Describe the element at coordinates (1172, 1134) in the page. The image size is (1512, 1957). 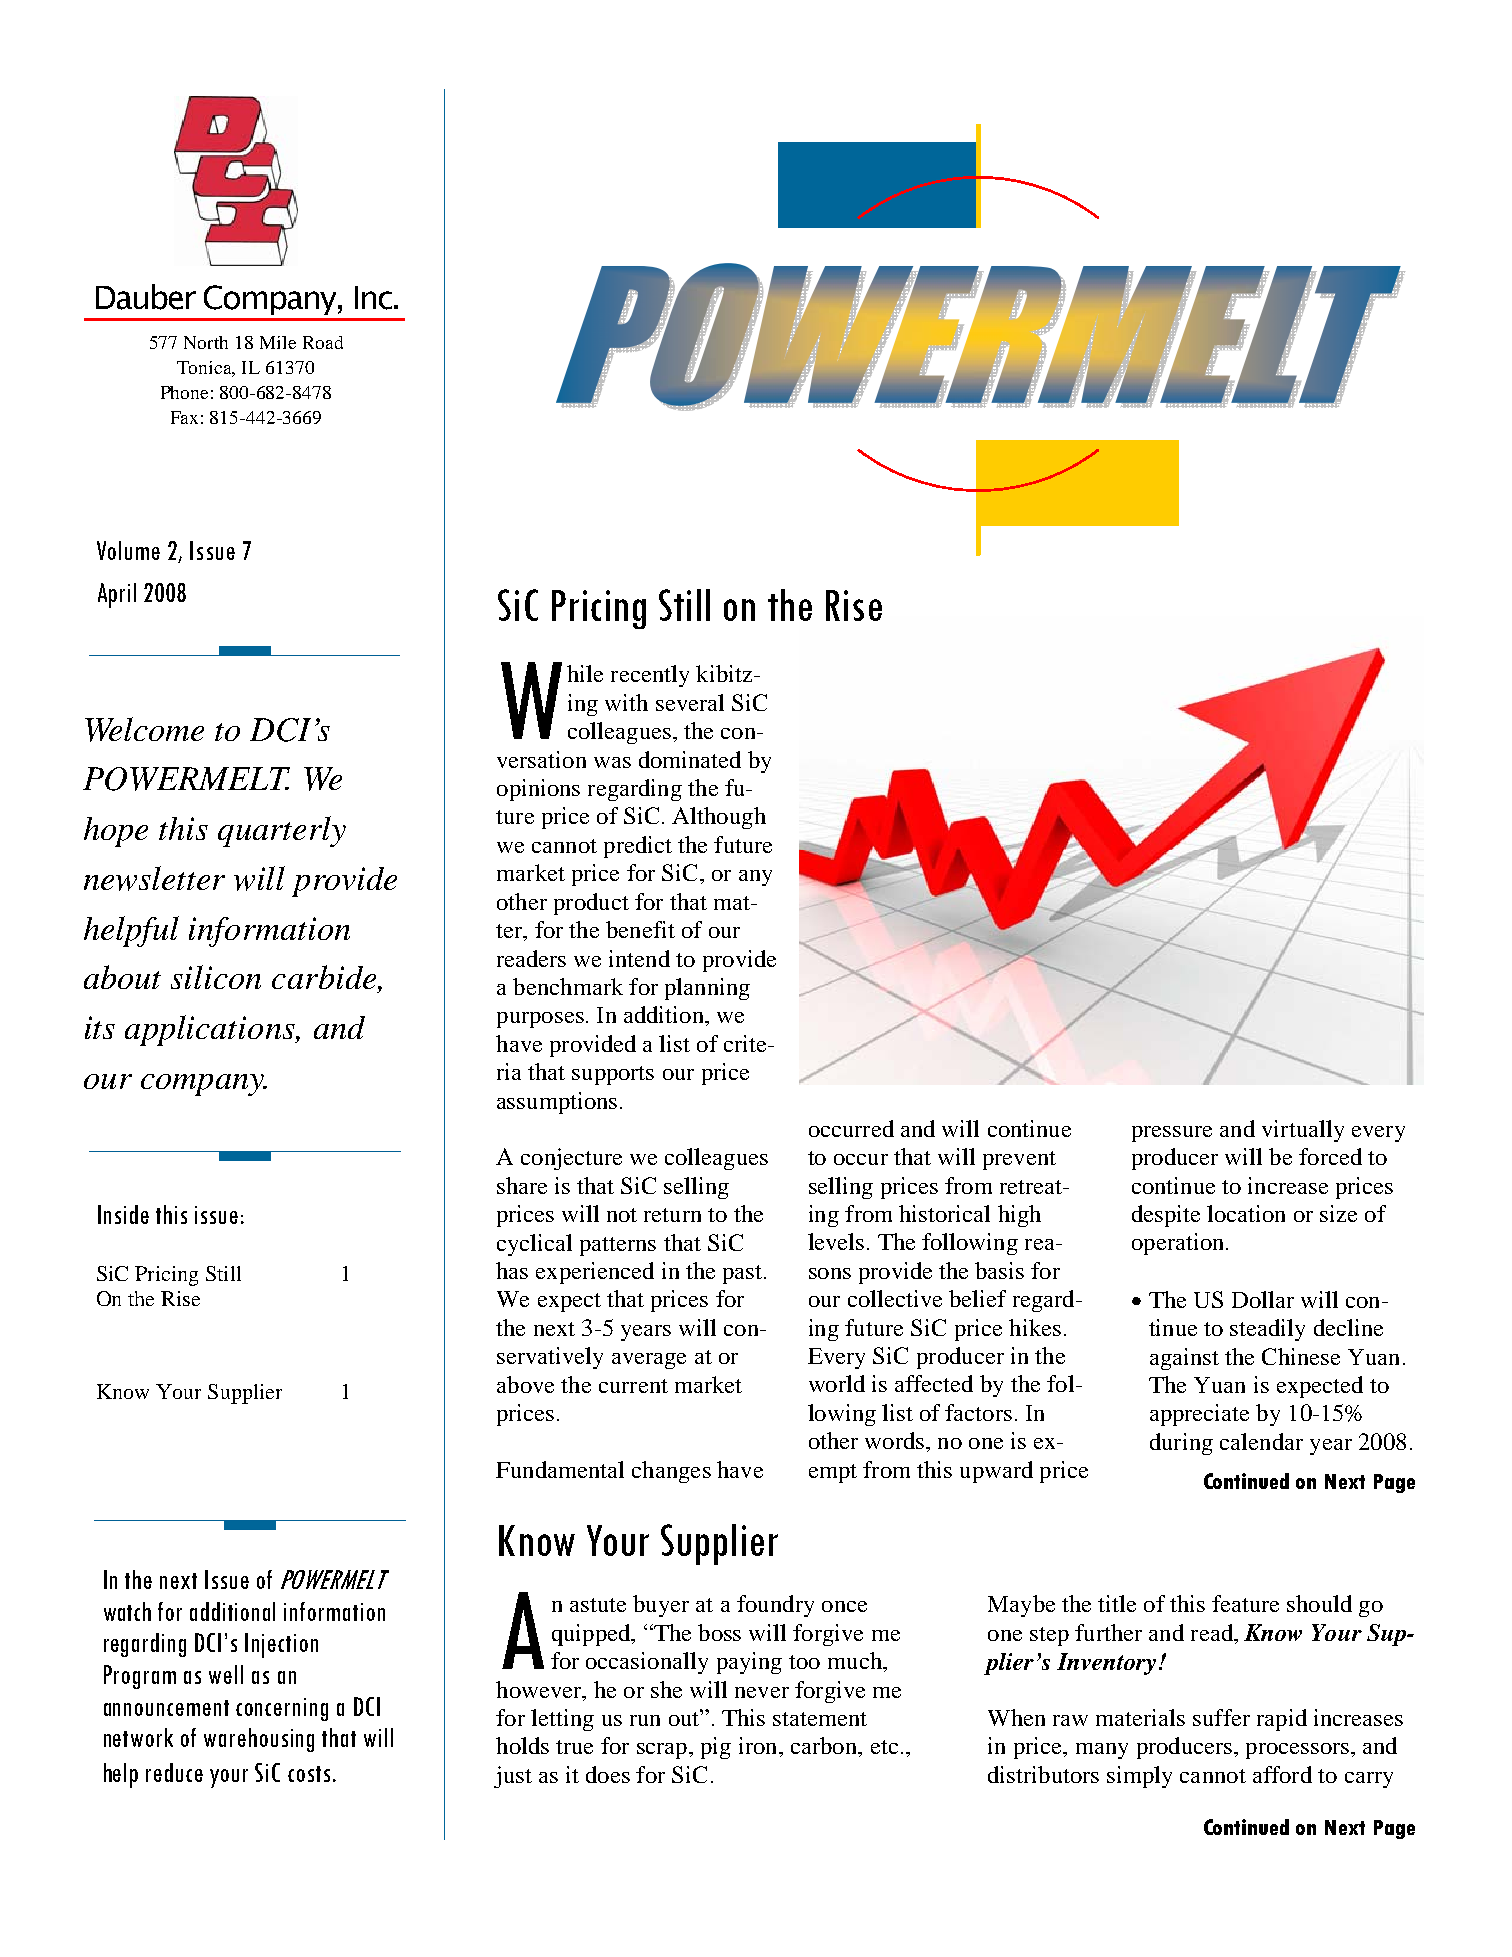
I see `pressure` at that location.
